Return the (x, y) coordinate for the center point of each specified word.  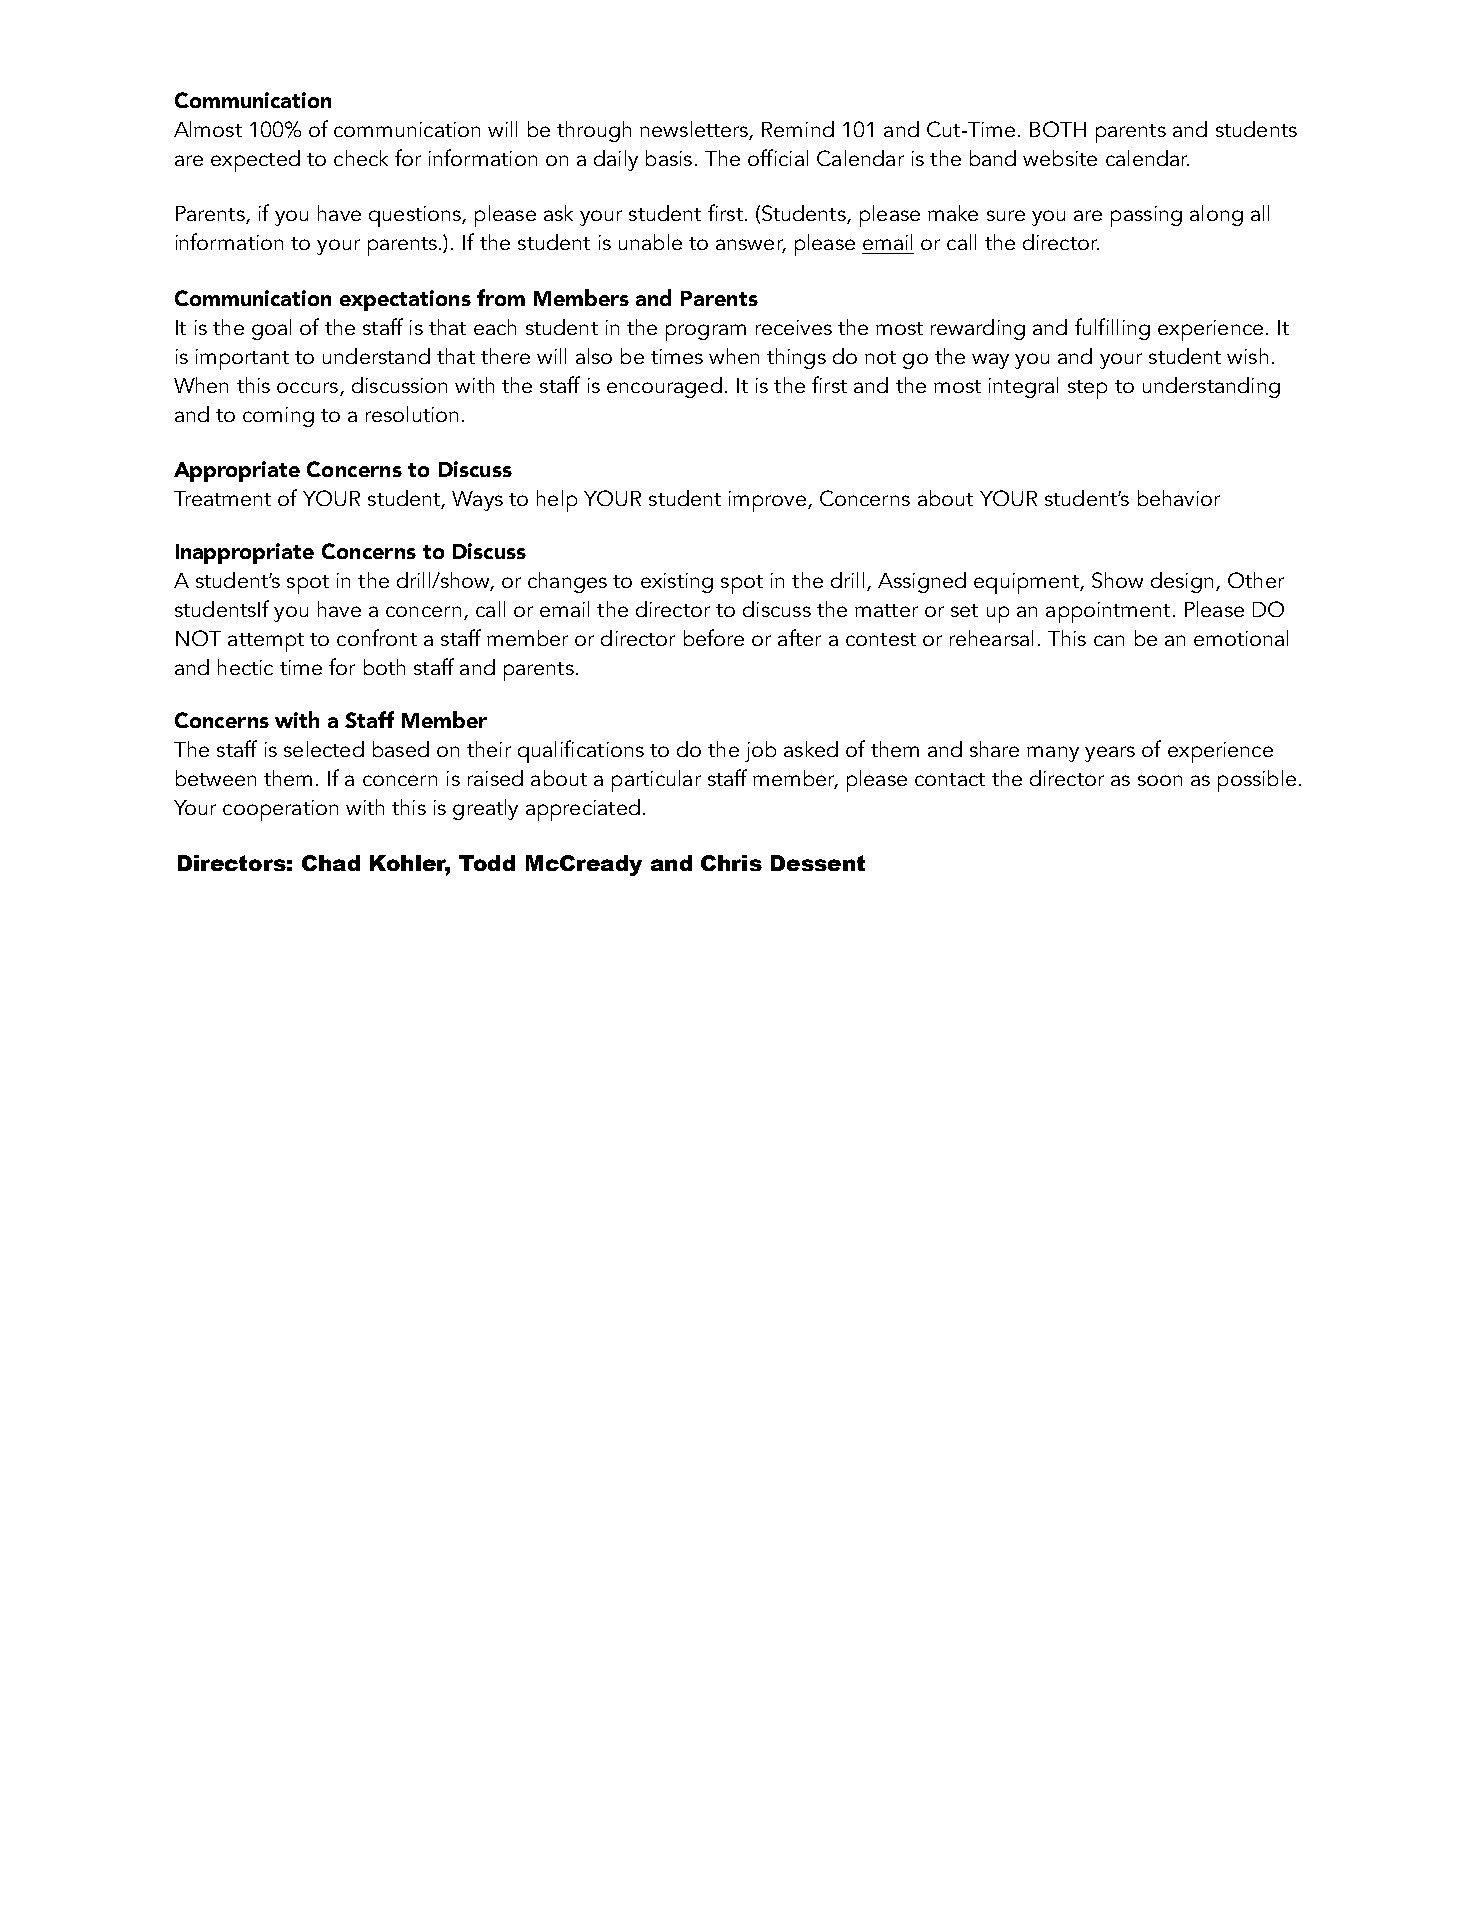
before (714, 637)
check (361, 158)
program (706, 332)
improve (767, 501)
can (1109, 640)
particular (656, 781)
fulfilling (1112, 329)
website (1060, 158)
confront (377, 637)
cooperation (280, 810)
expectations (405, 300)
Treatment (222, 498)
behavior (1179, 498)
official (778, 157)
